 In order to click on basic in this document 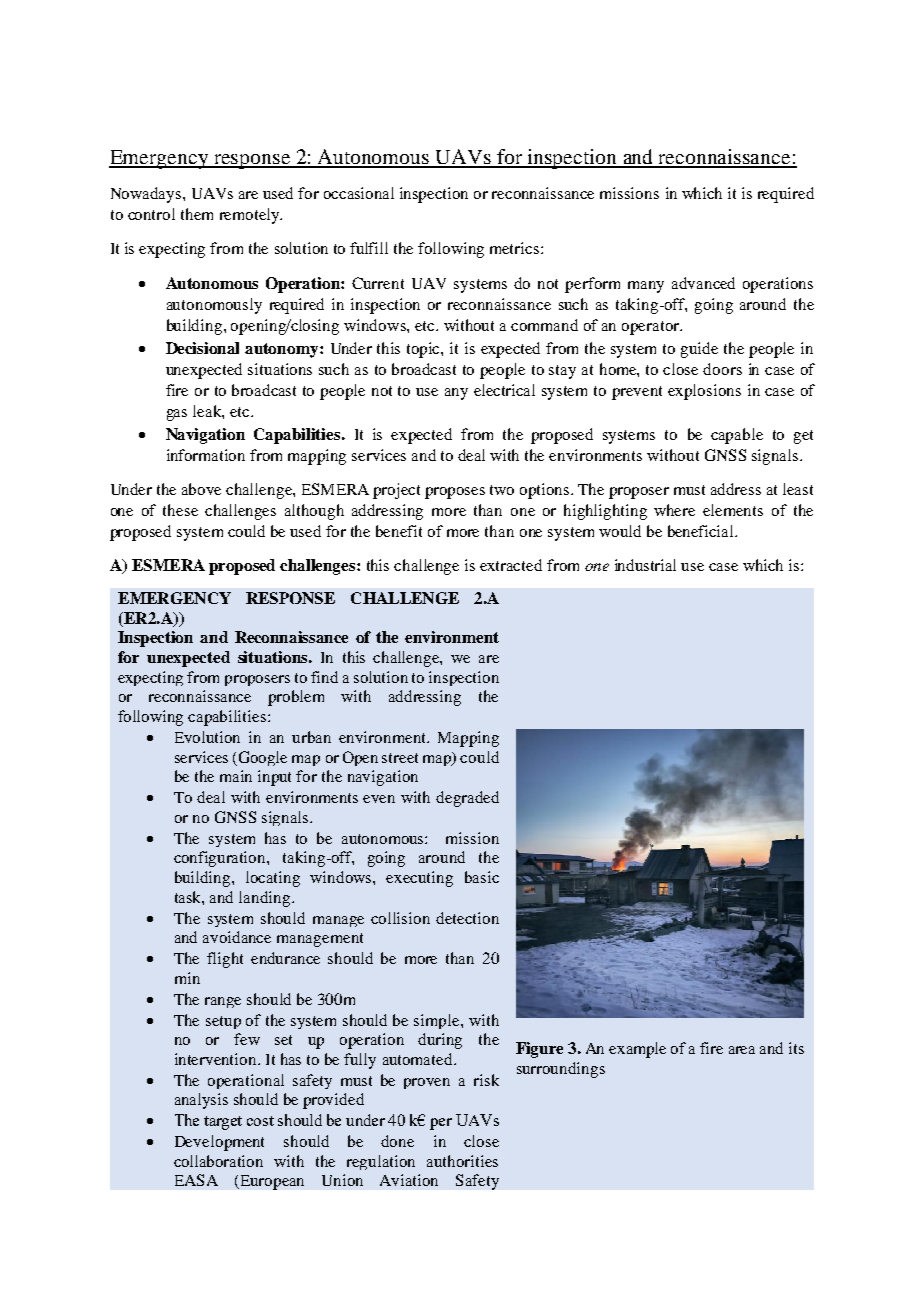, I will do `click(482, 877)`.
